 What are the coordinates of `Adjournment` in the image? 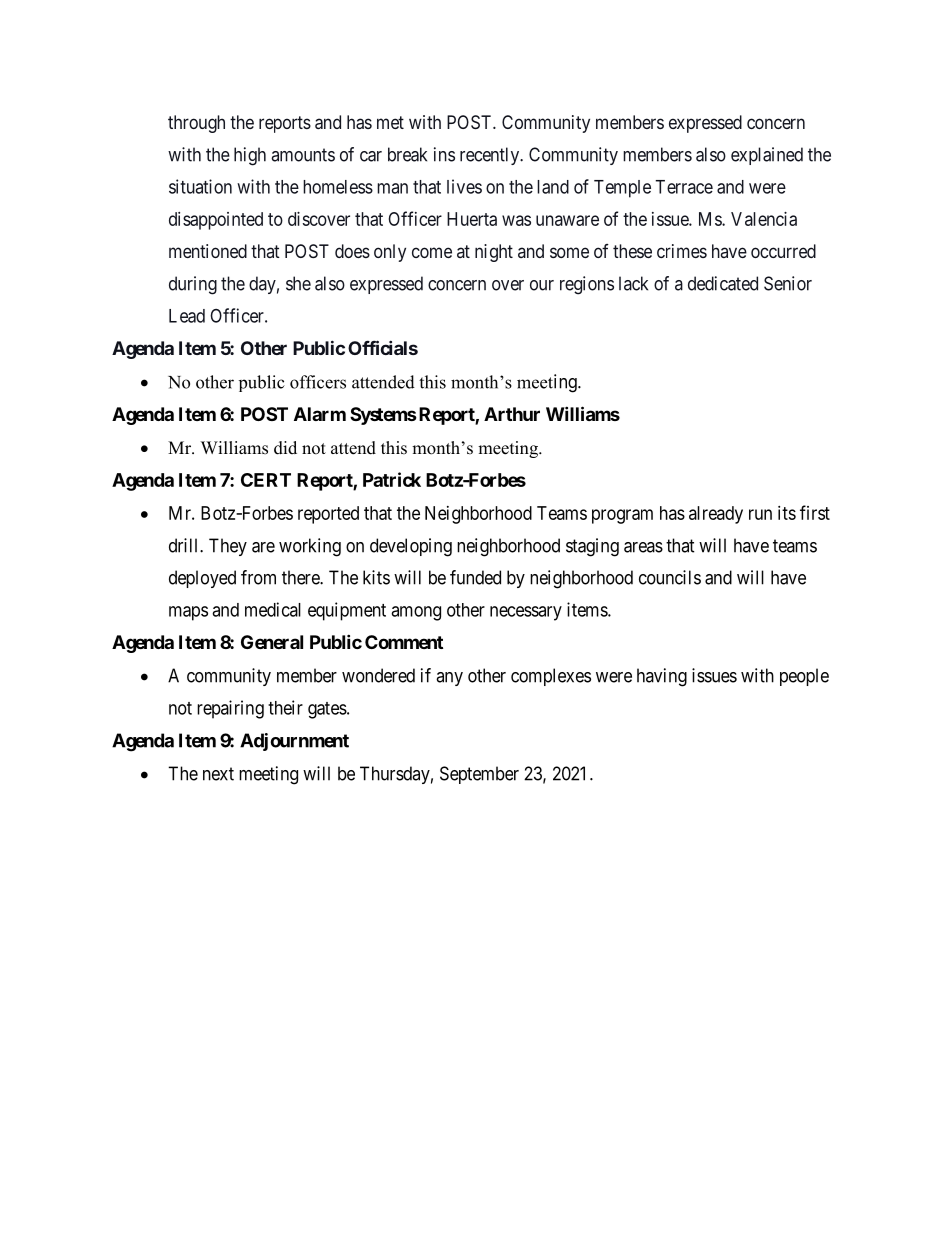 It's located at (294, 742).
